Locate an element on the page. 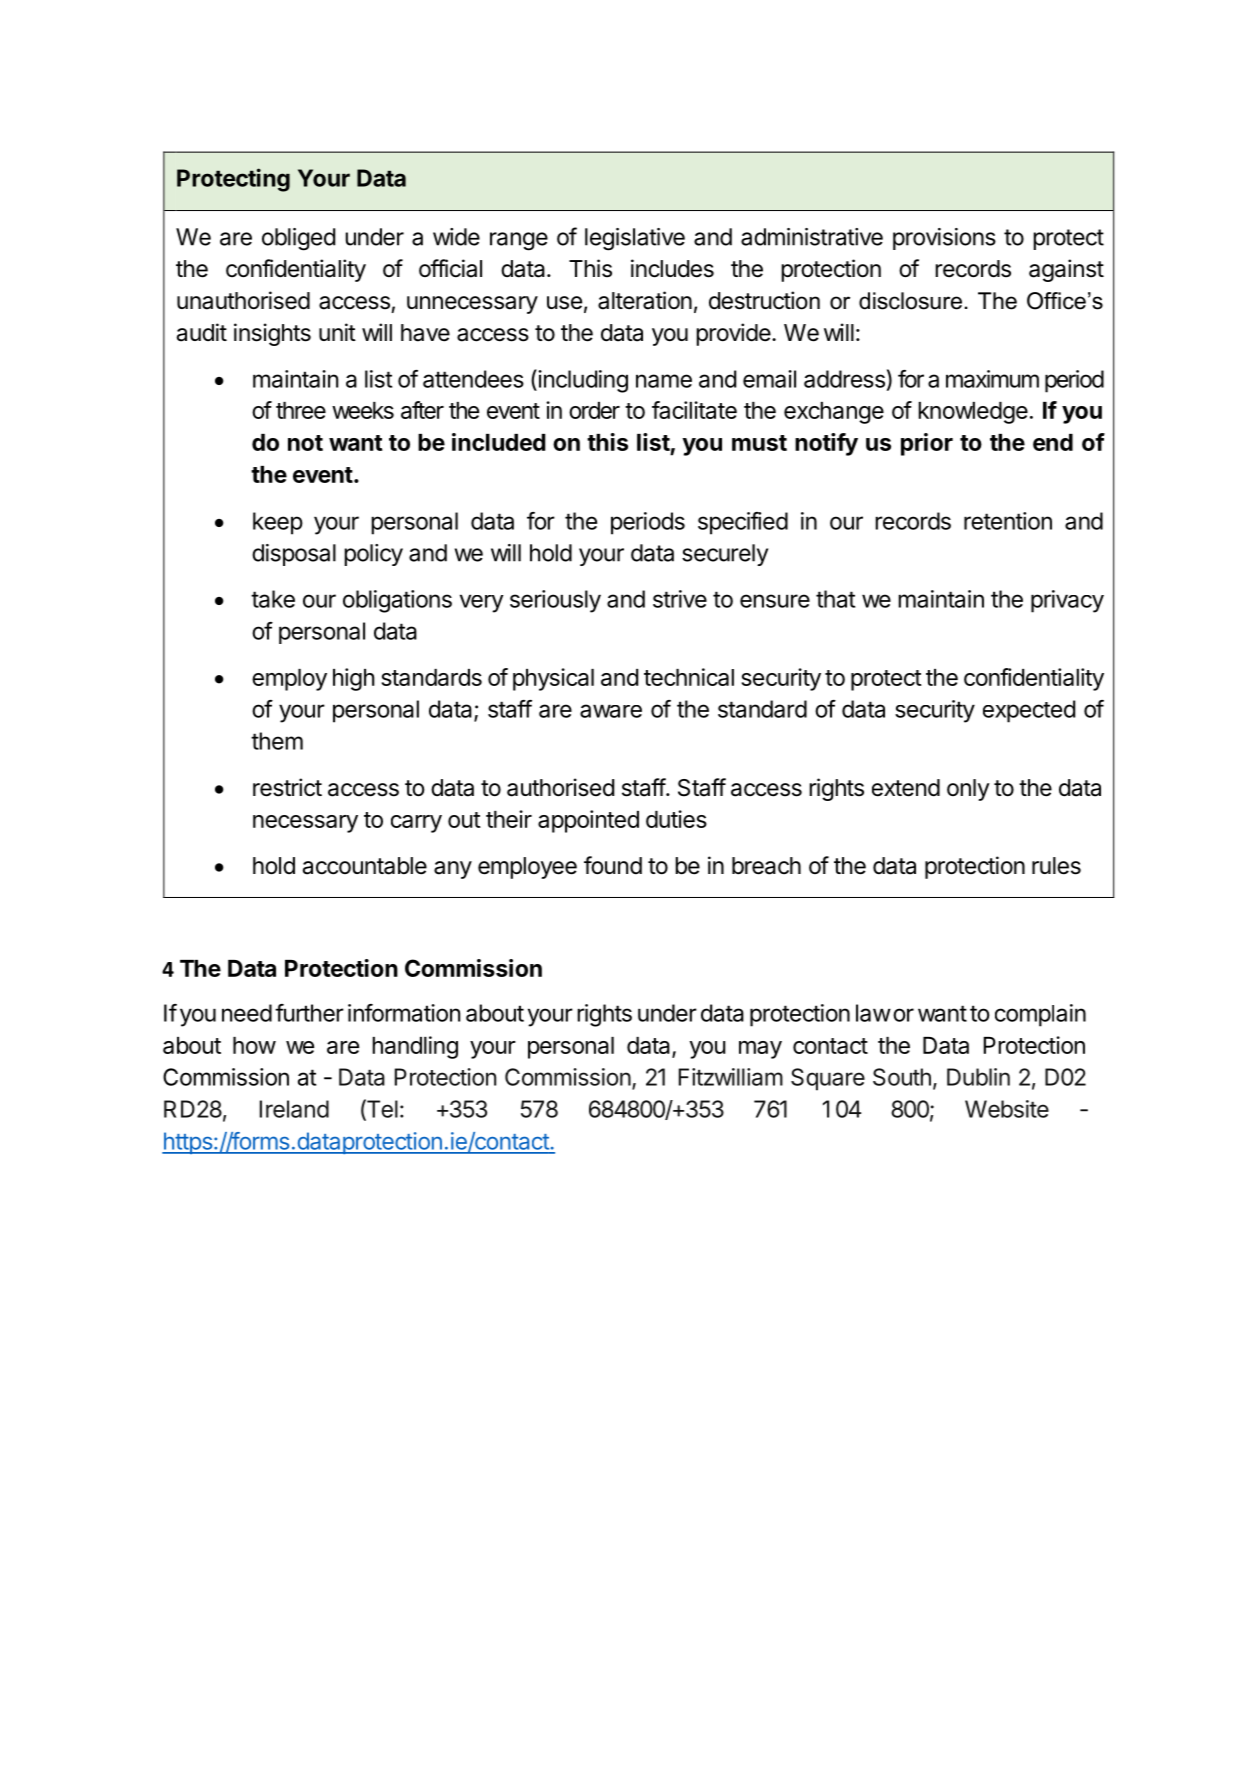  only is located at coordinates (968, 790).
